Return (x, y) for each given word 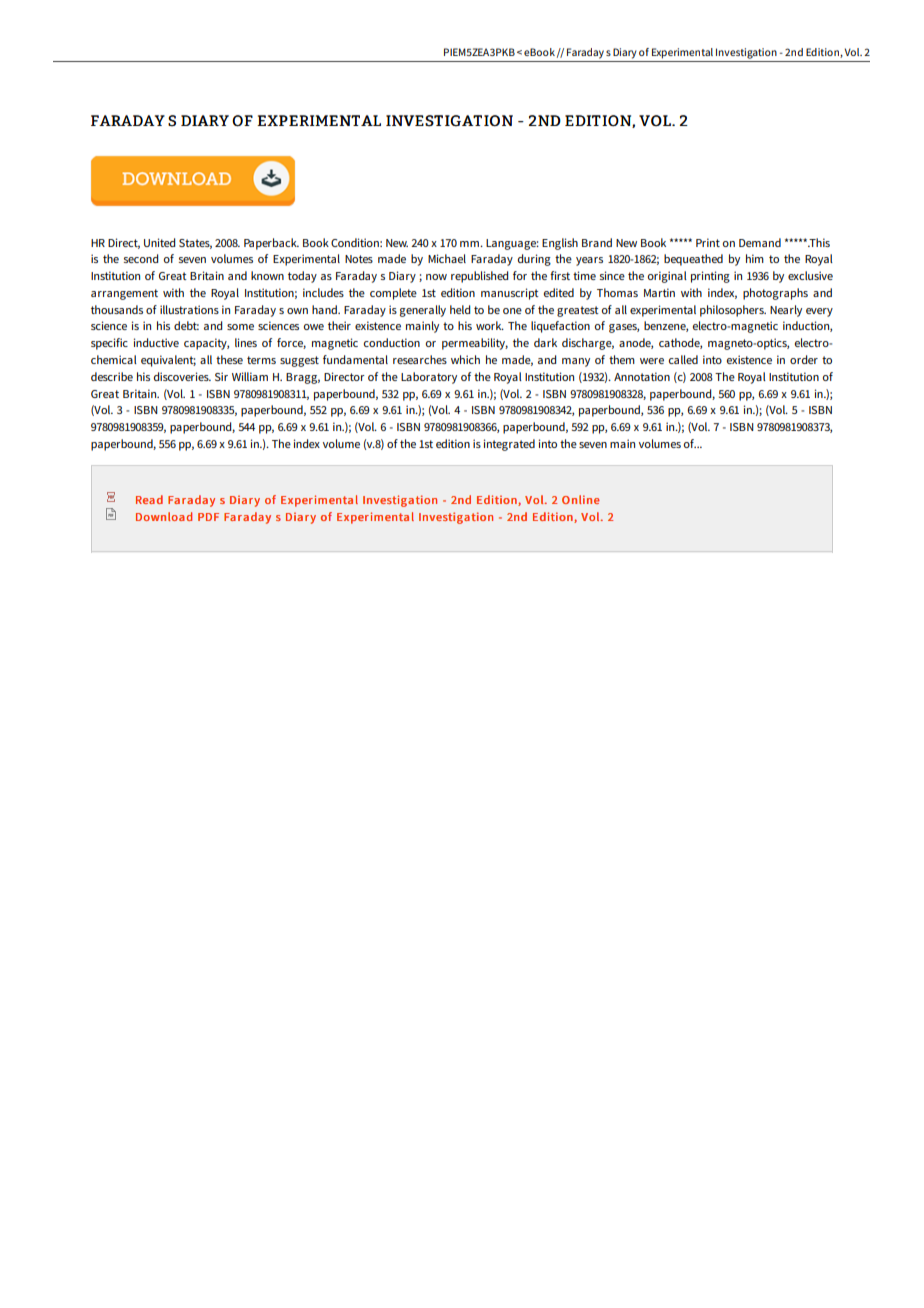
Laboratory (429, 378)
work (490, 325)
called (683, 359)
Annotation (642, 376)
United (159, 242)
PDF (208, 517)
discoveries (182, 376)
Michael (447, 258)
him (755, 258)
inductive (156, 342)
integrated (509, 445)
